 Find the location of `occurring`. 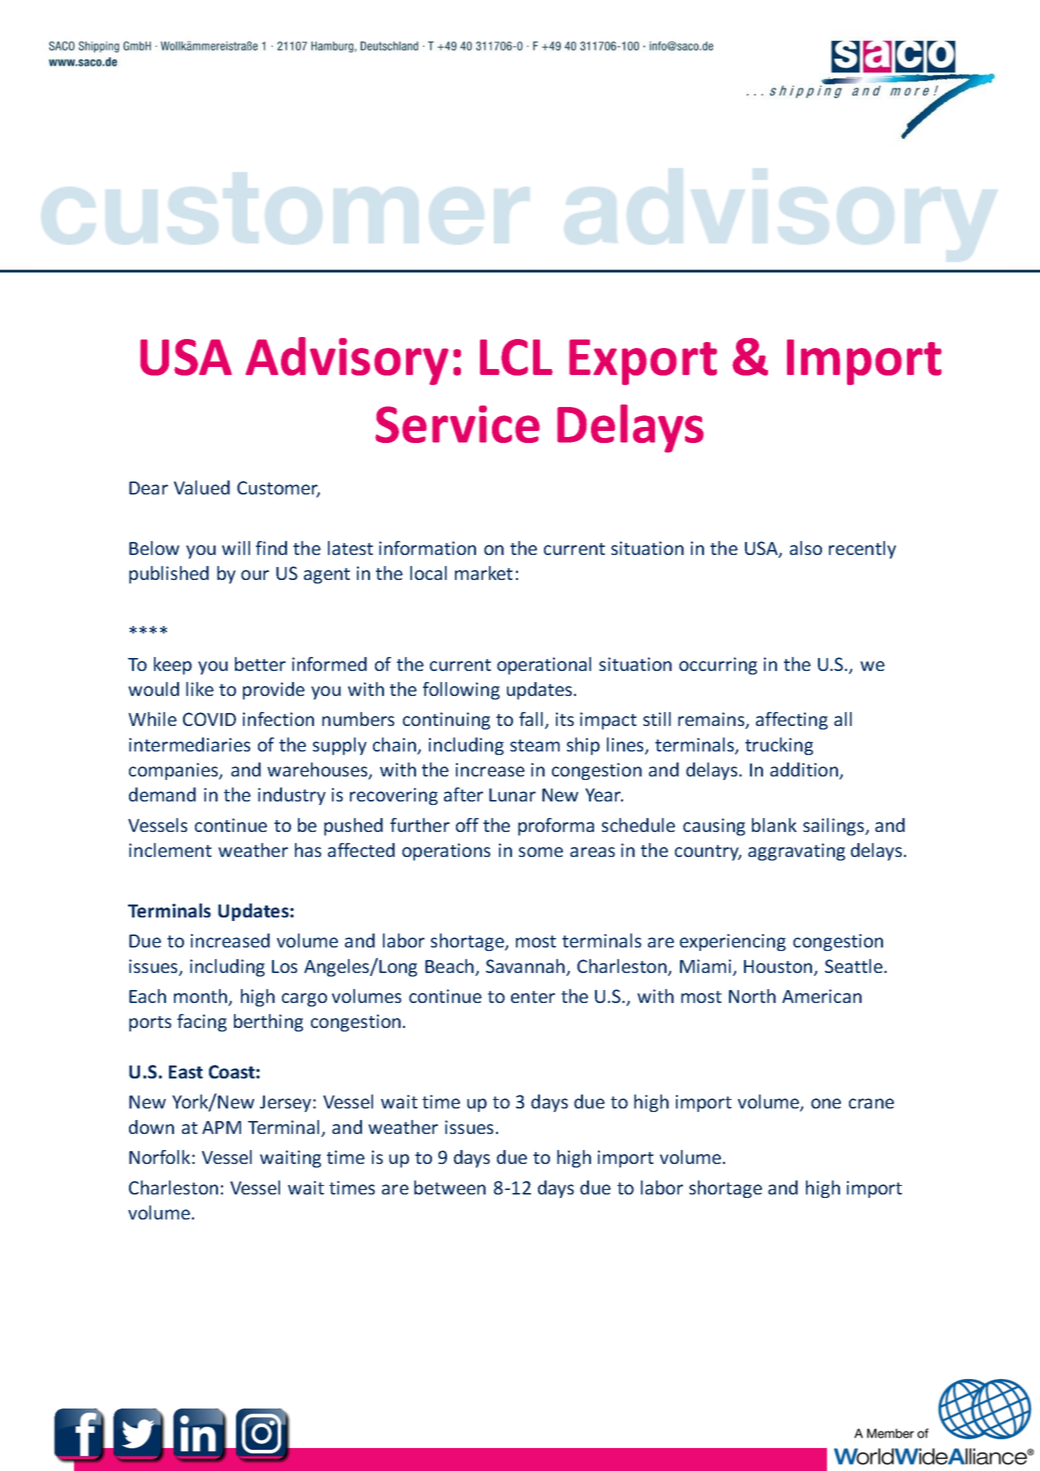

occurring is located at coordinates (718, 666).
